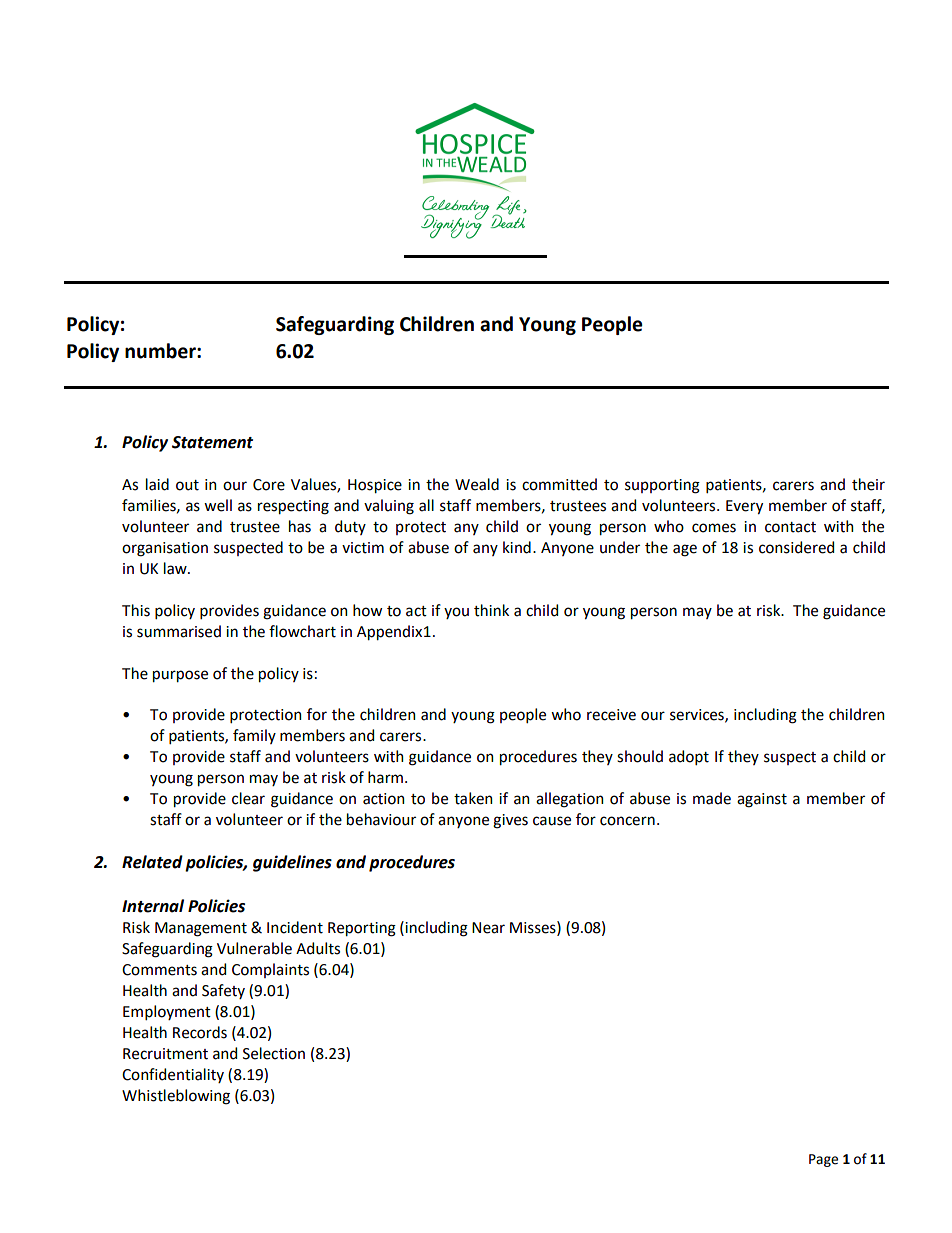 The height and width of the page is (1233, 952). I want to click on Safety, so click(223, 991).
